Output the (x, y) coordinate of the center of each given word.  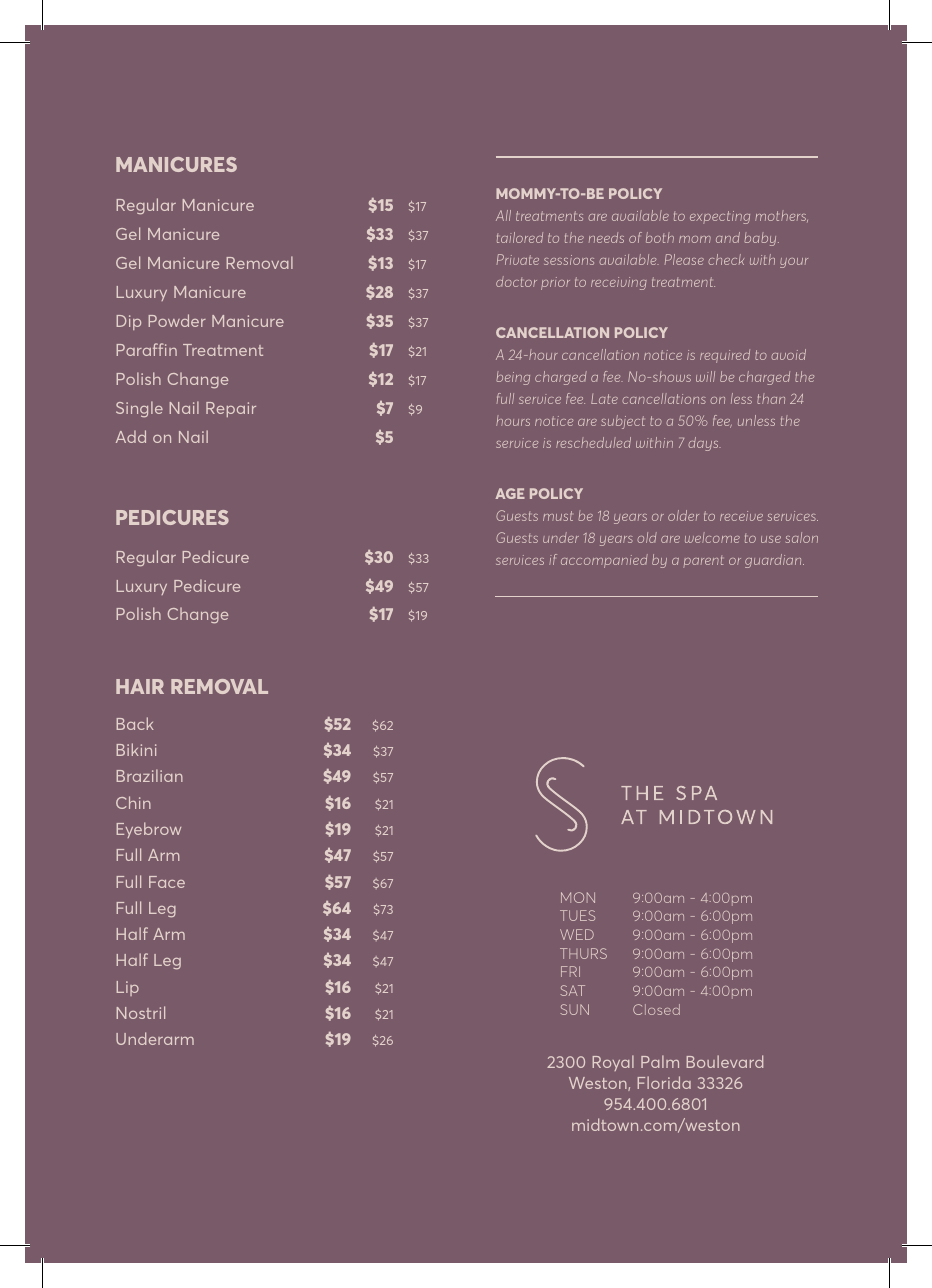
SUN (574, 1009)
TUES (577, 915)
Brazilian (150, 775)
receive (741, 516)
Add (131, 436)
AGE (510, 493)
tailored (520, 237)
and (728, 237)
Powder (177, 320)
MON (578, 897)
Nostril (141, 1012)
